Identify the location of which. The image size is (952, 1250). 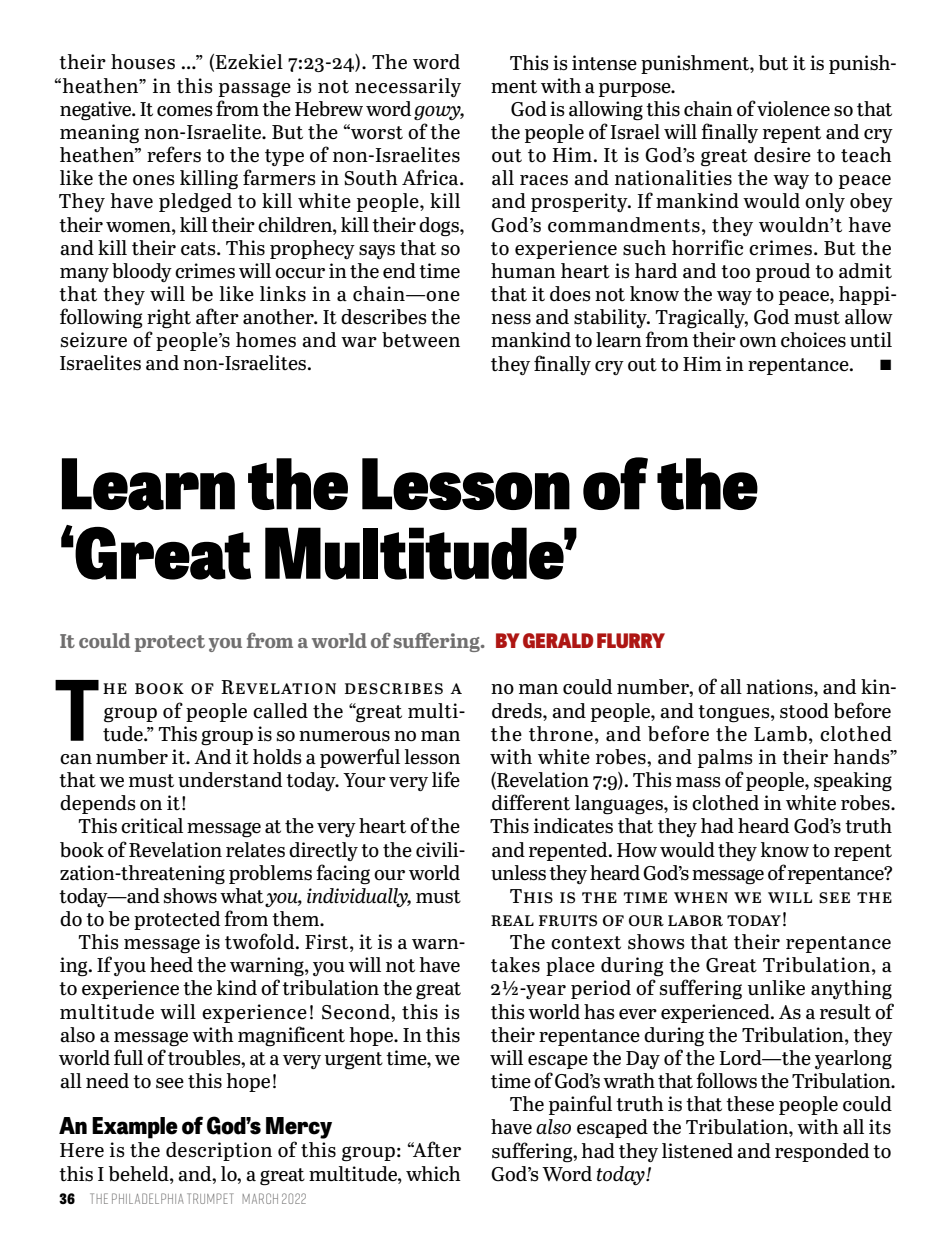
(433, 1174).
